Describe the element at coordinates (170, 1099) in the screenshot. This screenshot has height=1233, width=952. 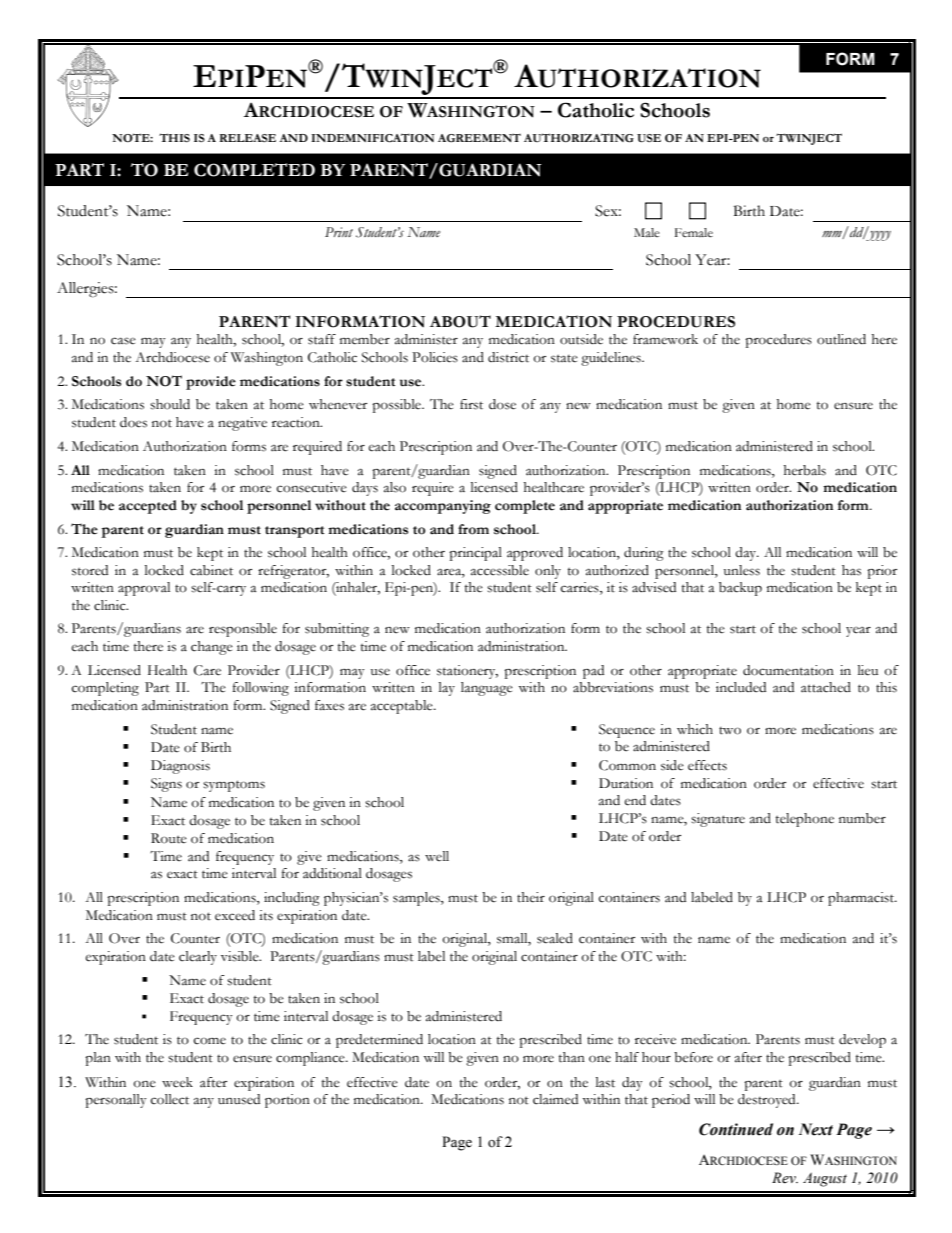
I see `collect` at that location.
